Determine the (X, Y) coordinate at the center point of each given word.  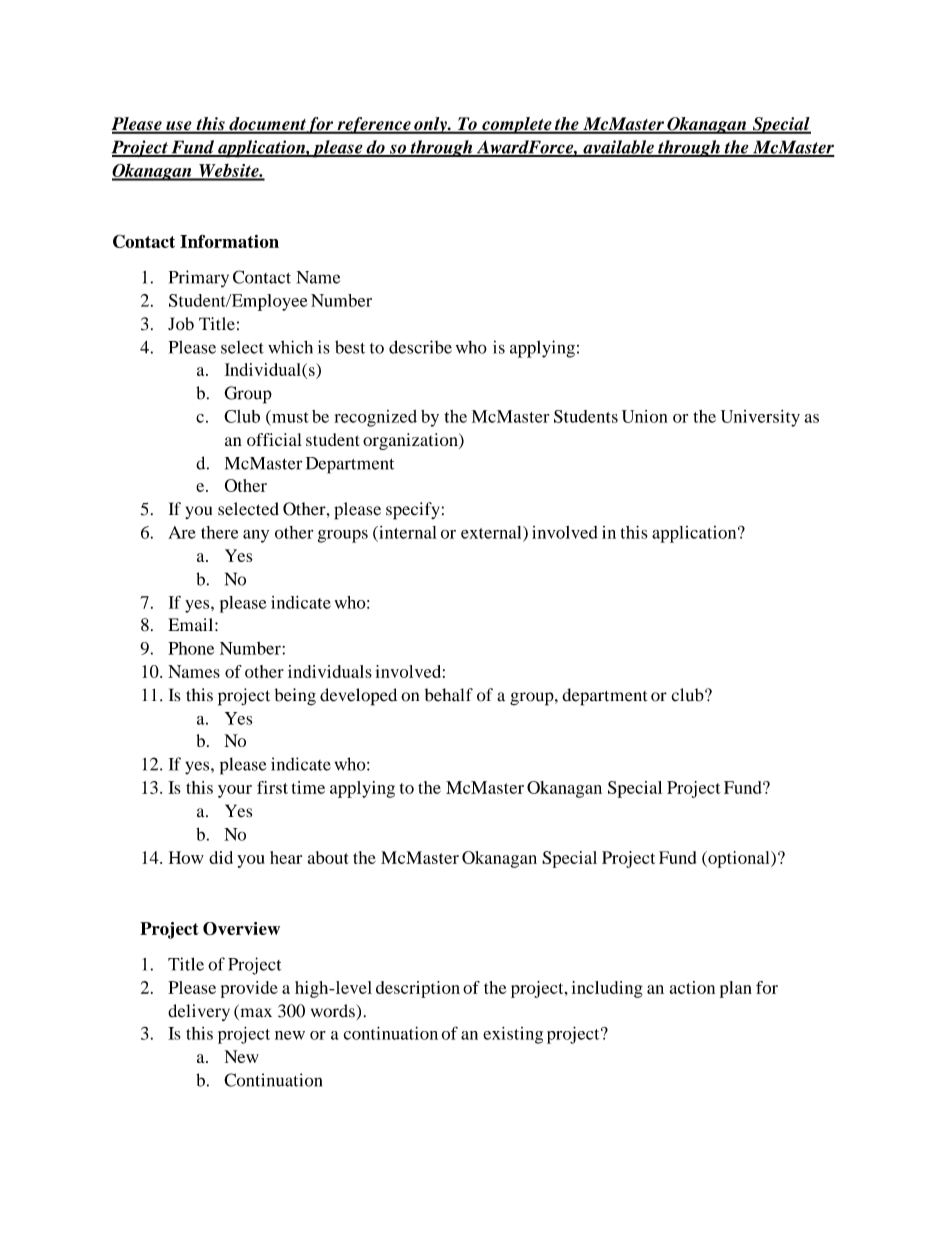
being (295, 697)
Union (645, 416)
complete (517, 125)
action (692, 987)
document (267, 125)
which (290, 347)
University (760, 418)
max (255, 1014)
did (221, 857)
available (618, 148)
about (328, 857)
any (256, 536)
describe (420, 347)
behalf (449, 695)
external (492, 533)
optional (739, 859)
